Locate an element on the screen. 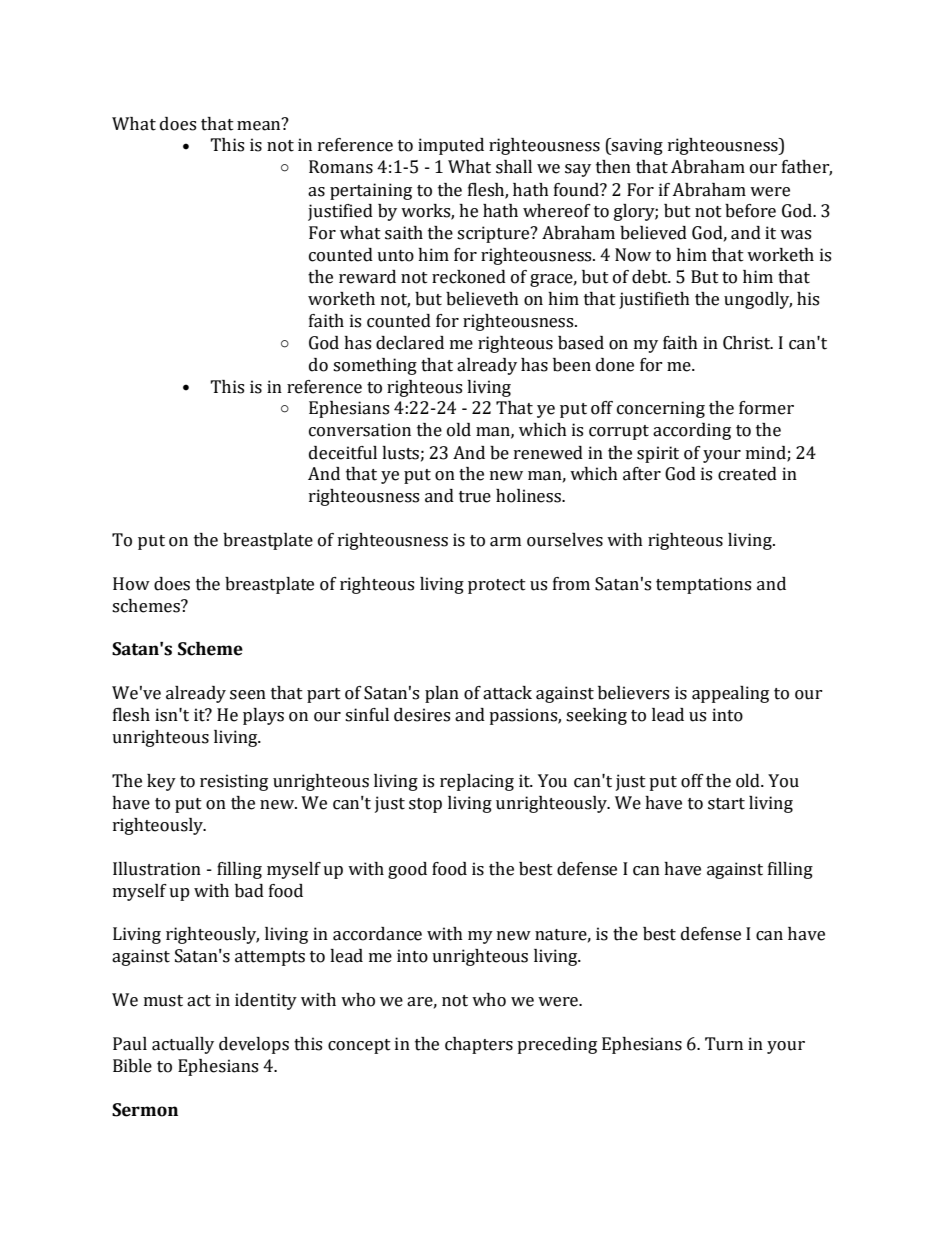 The width and height of the screenshot is (952, 1233). former is located at coordinates (766, 408).
